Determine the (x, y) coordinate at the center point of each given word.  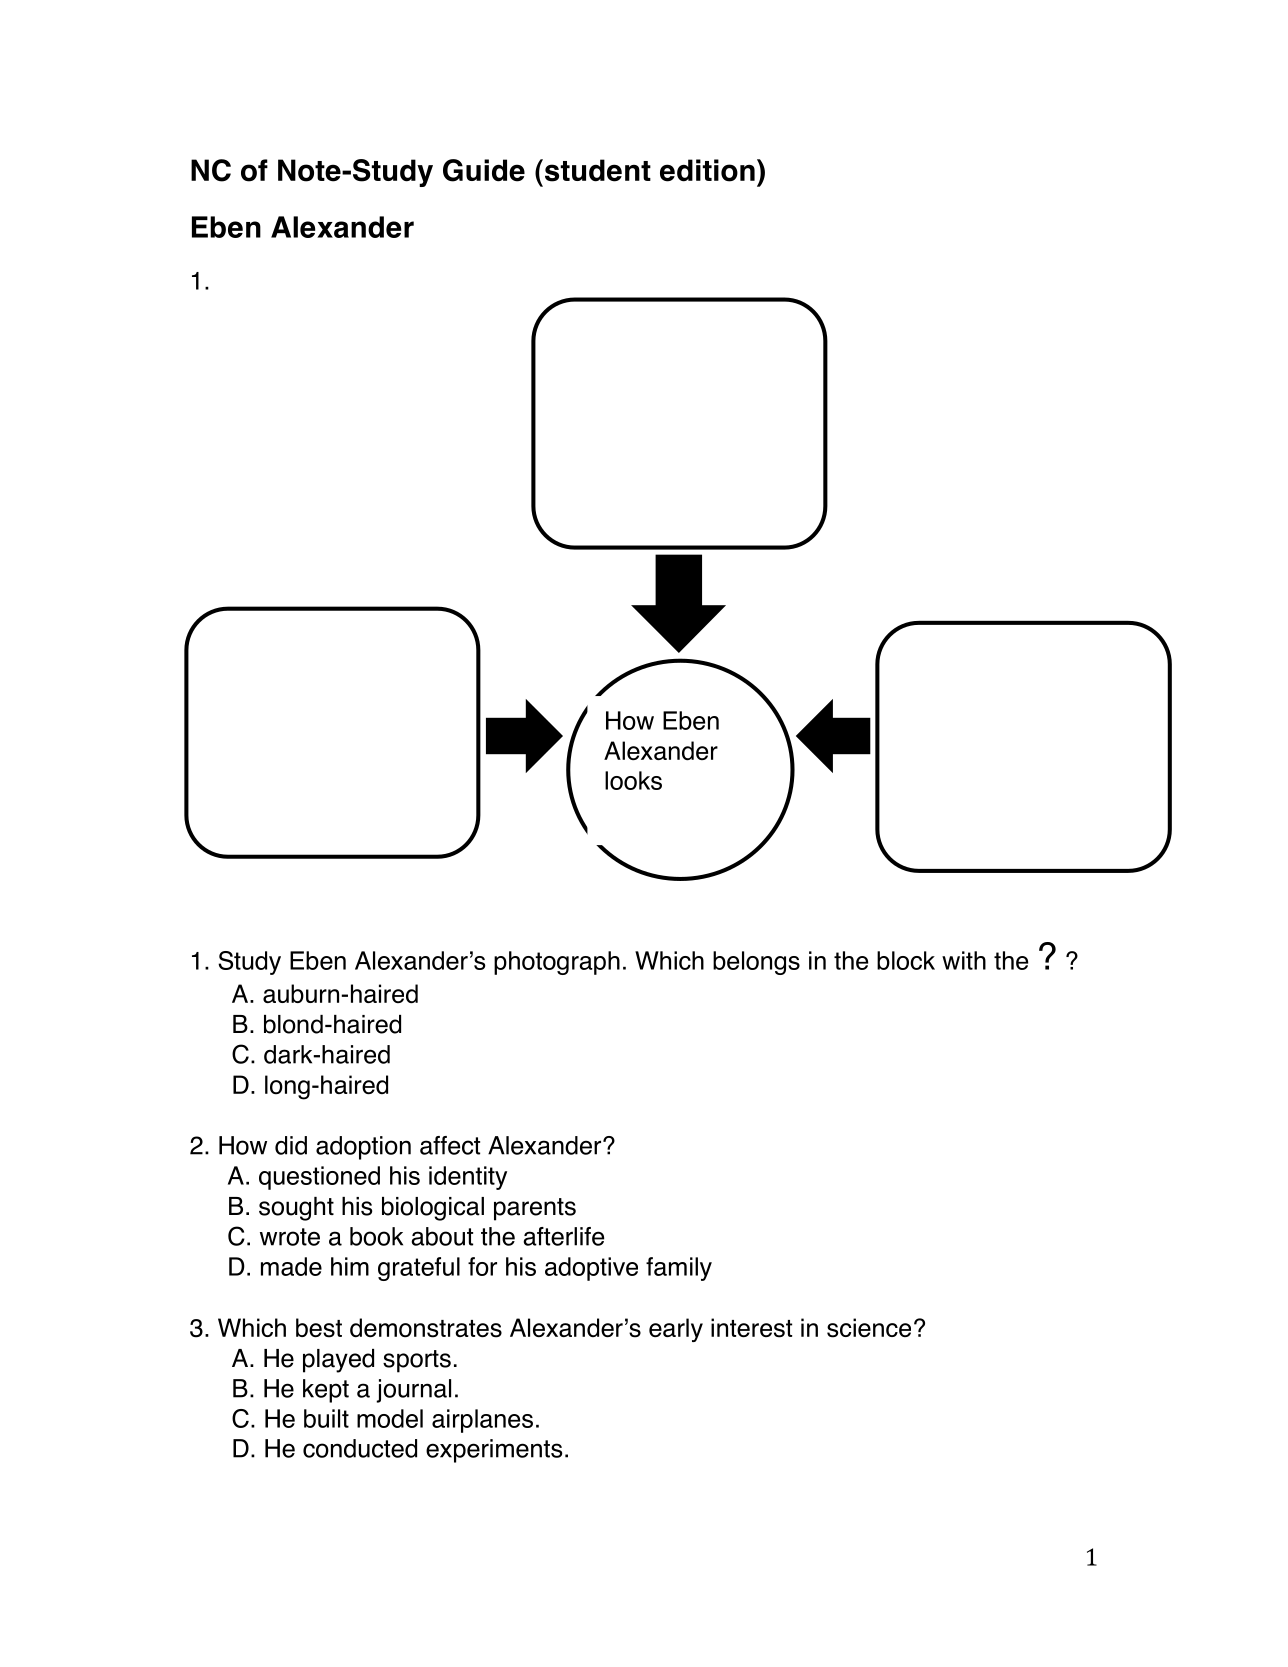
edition (707, 170)
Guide (484, 170)
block (906, 960)
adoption (363, 1148)
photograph (557, 963)
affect (450, 1145)
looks (633, 780)
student (596, 170)
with (964, 960)
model (390, 1418)
